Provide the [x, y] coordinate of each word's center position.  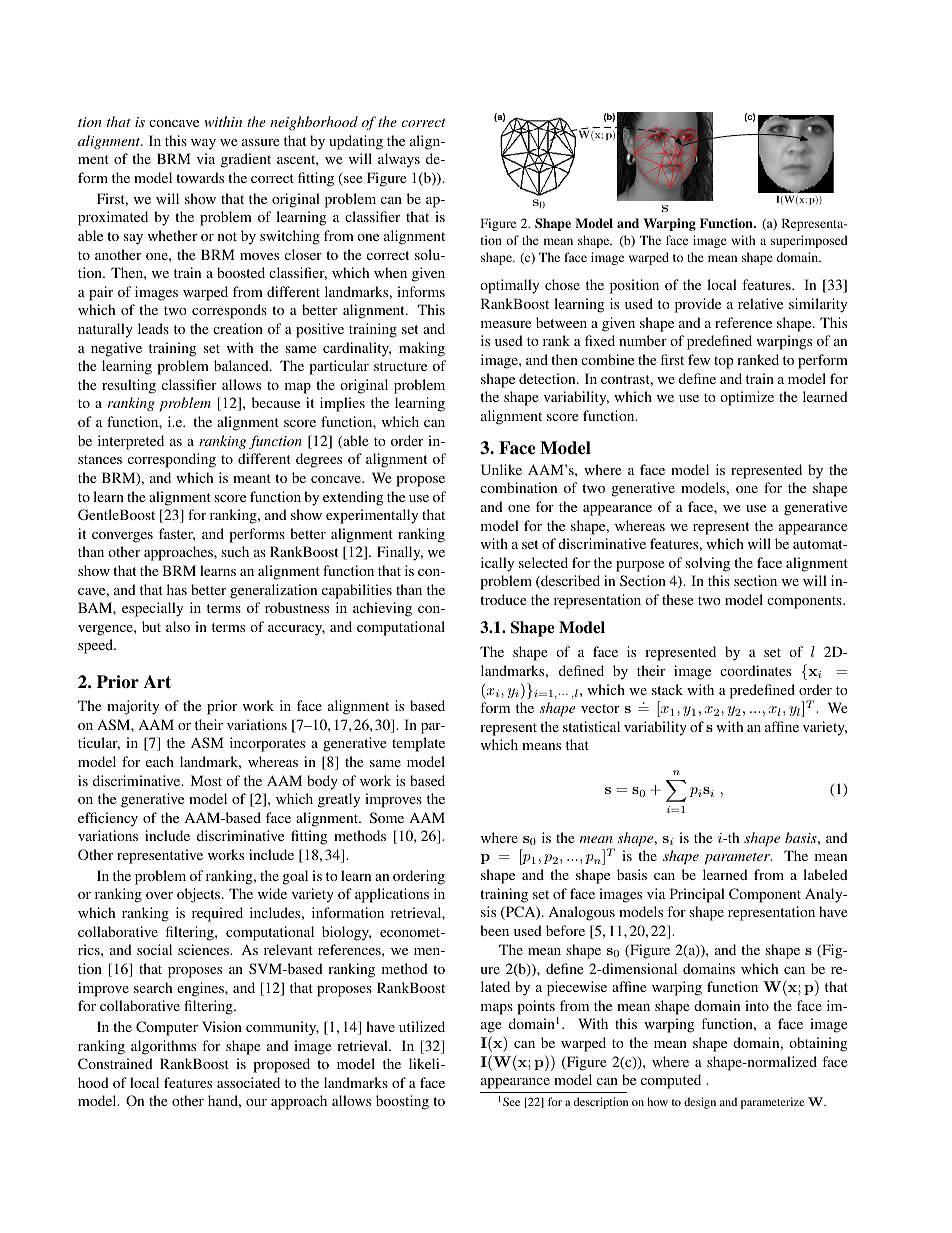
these [677, 599]
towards [200, 177]
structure [400, 366]
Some [387, 817]
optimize [747, 398]
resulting [129, 386]
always [399, 160]
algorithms [163, 1047]
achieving [382, 609]
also [178, 626]
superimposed [809, 241]
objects [200, 895]
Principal [697, 895]
